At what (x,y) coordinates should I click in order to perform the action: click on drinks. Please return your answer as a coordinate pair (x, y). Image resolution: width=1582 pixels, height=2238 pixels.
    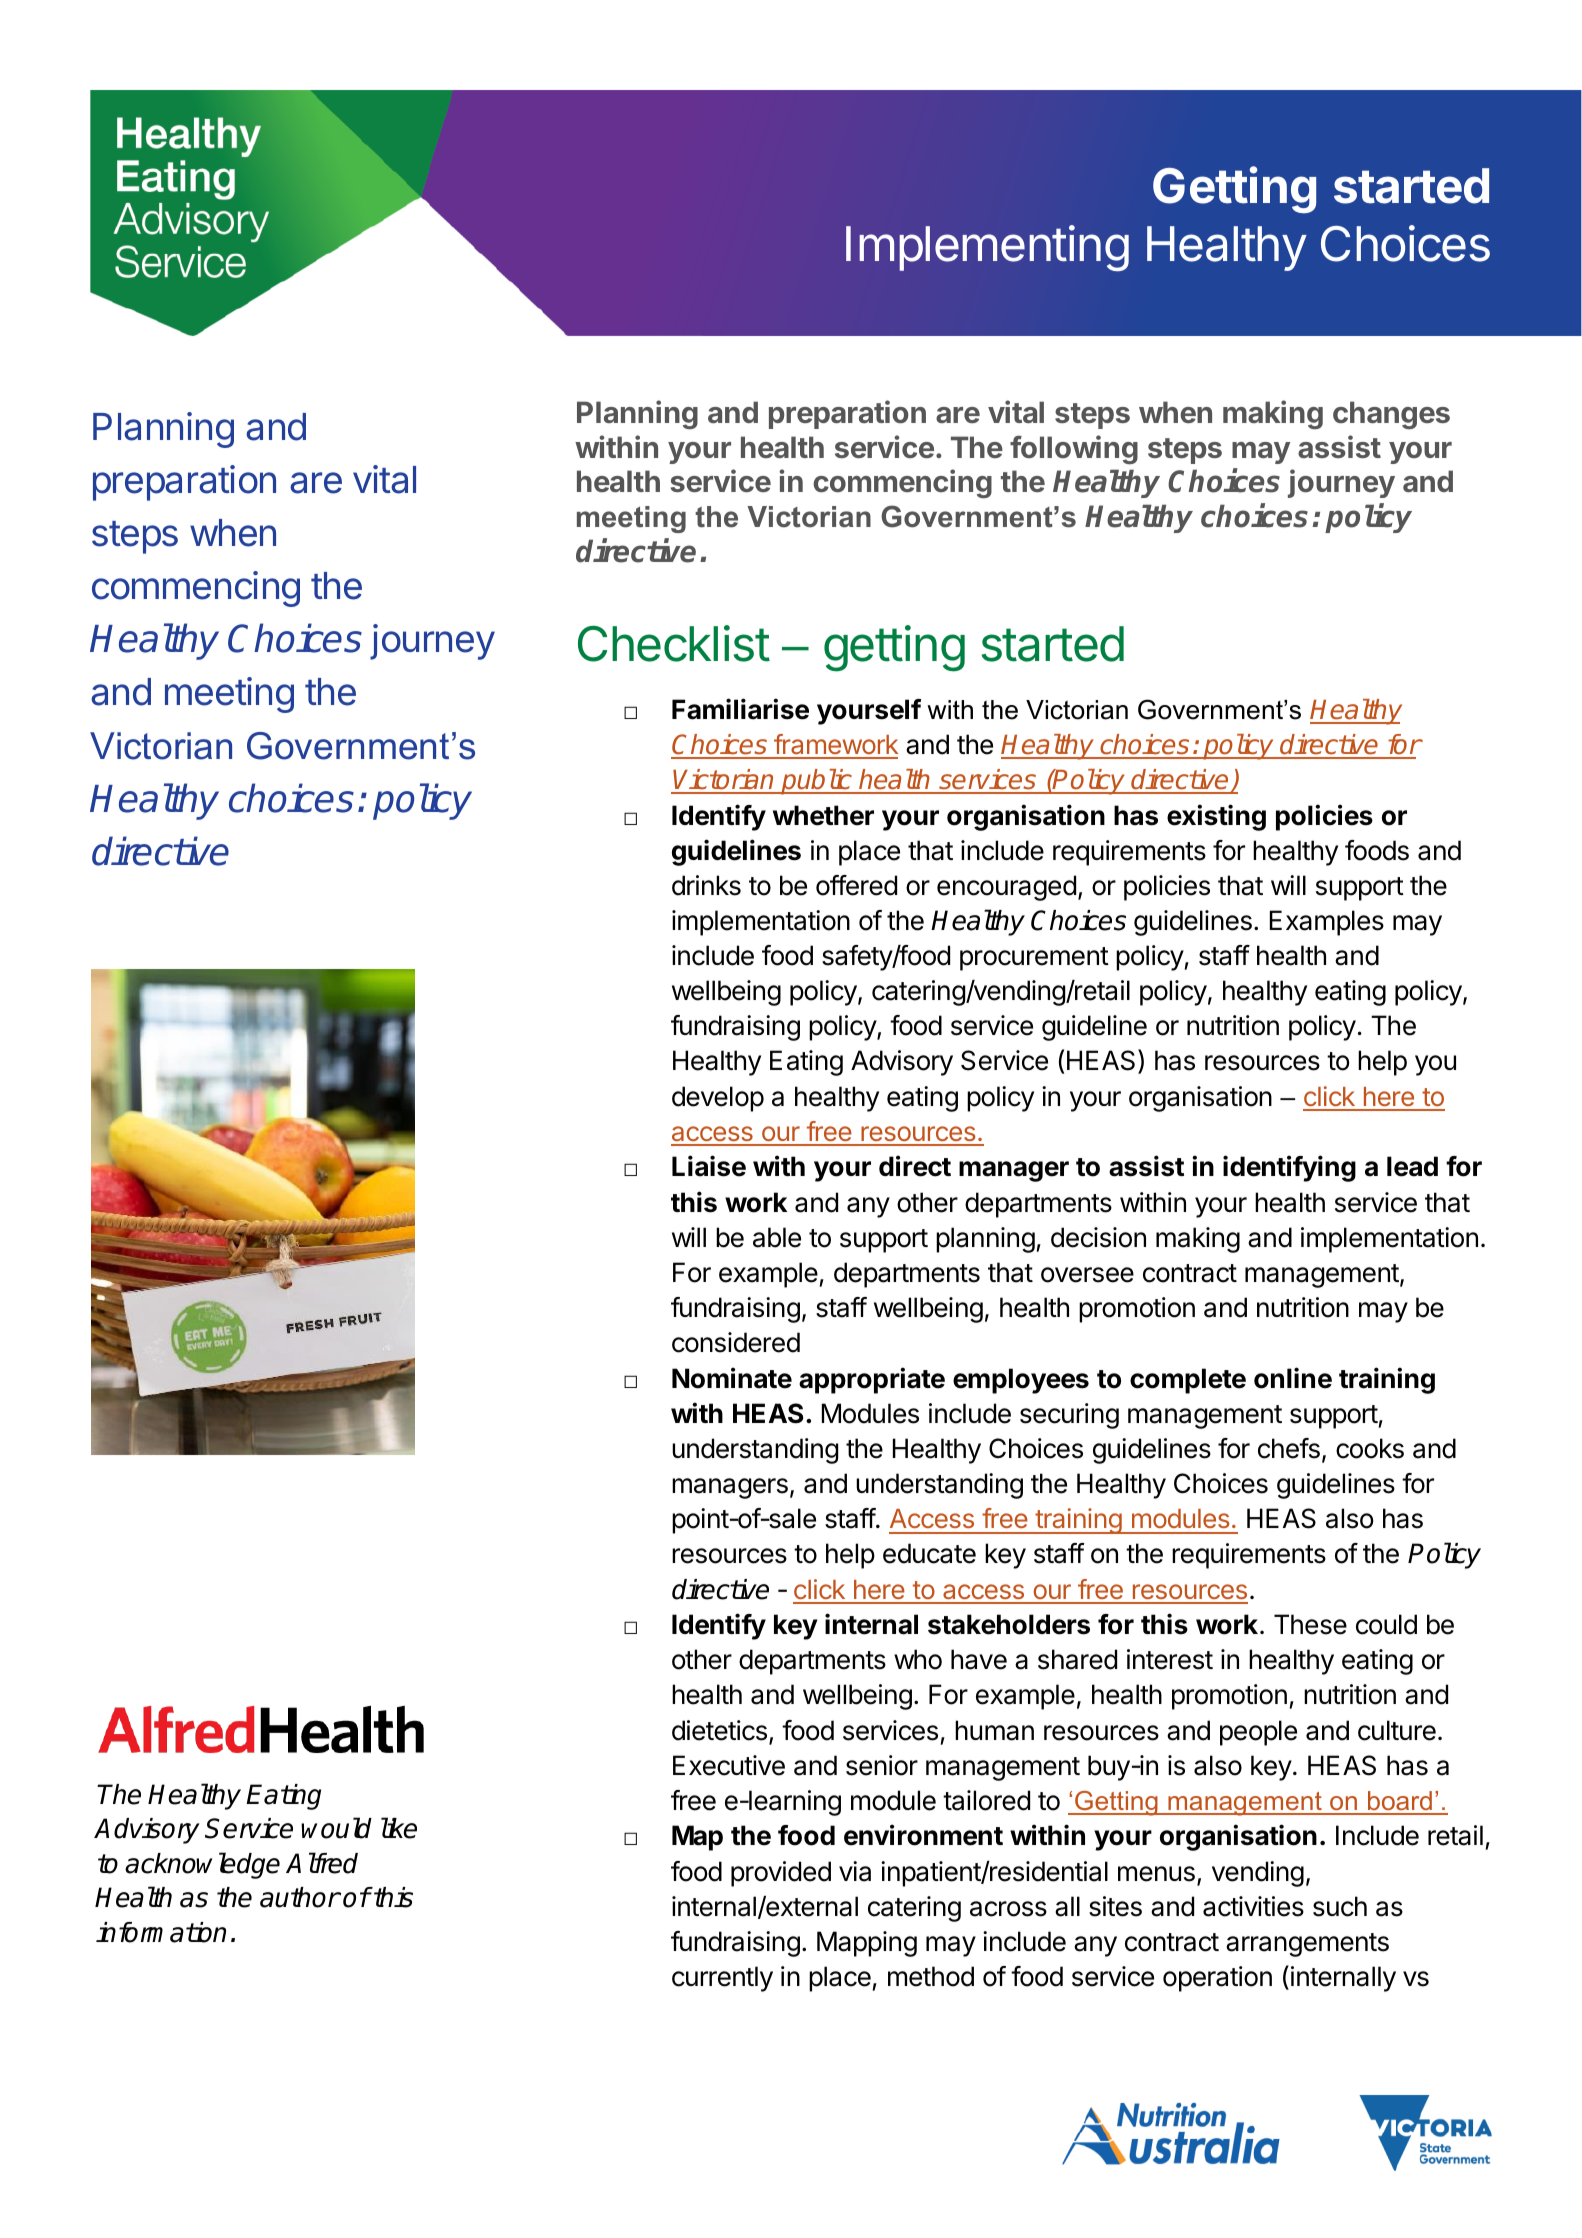
    Looking at the image, I should click on (706, 885).
